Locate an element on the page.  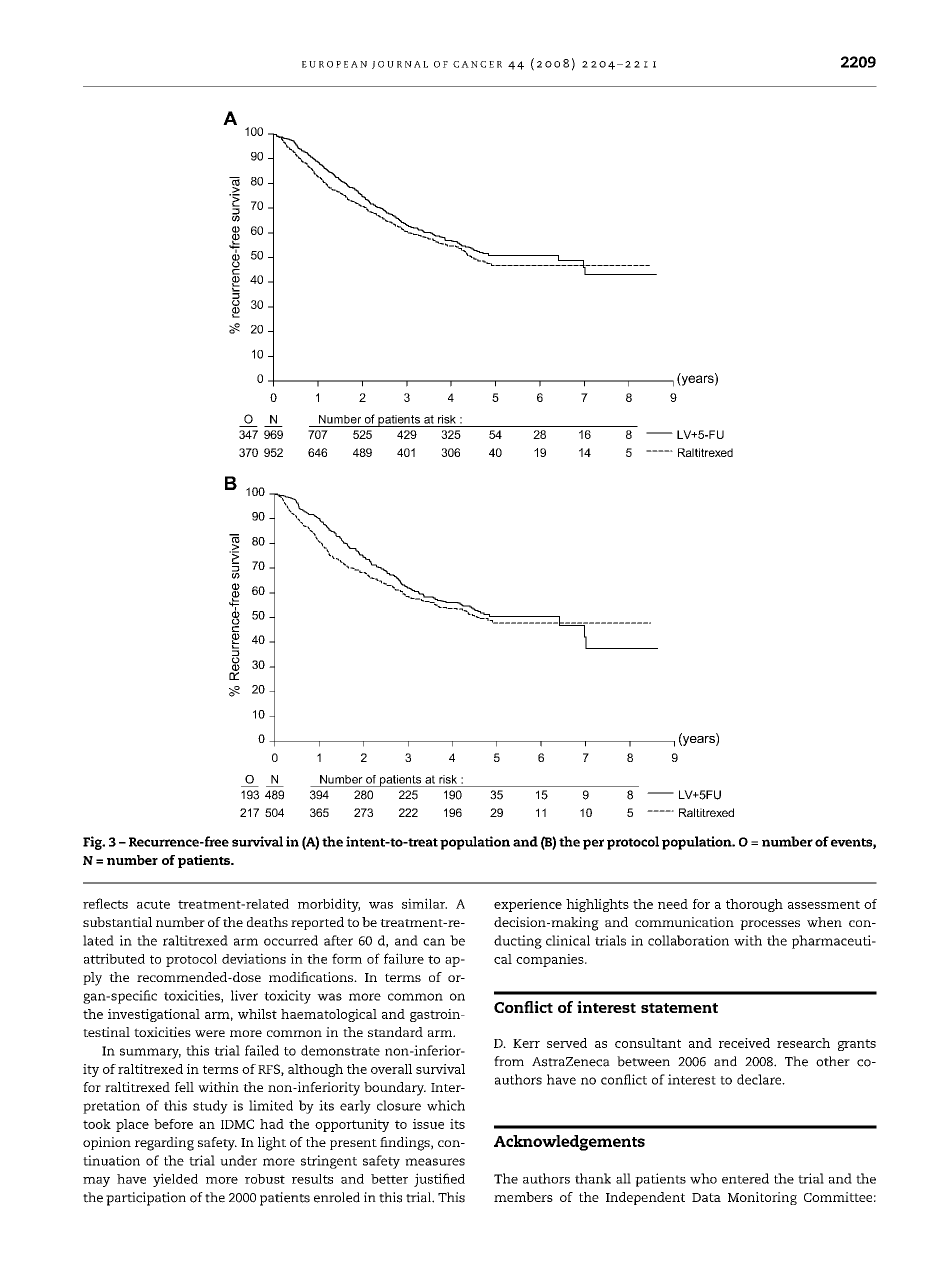
acute is located at coordinates (153, 904).
